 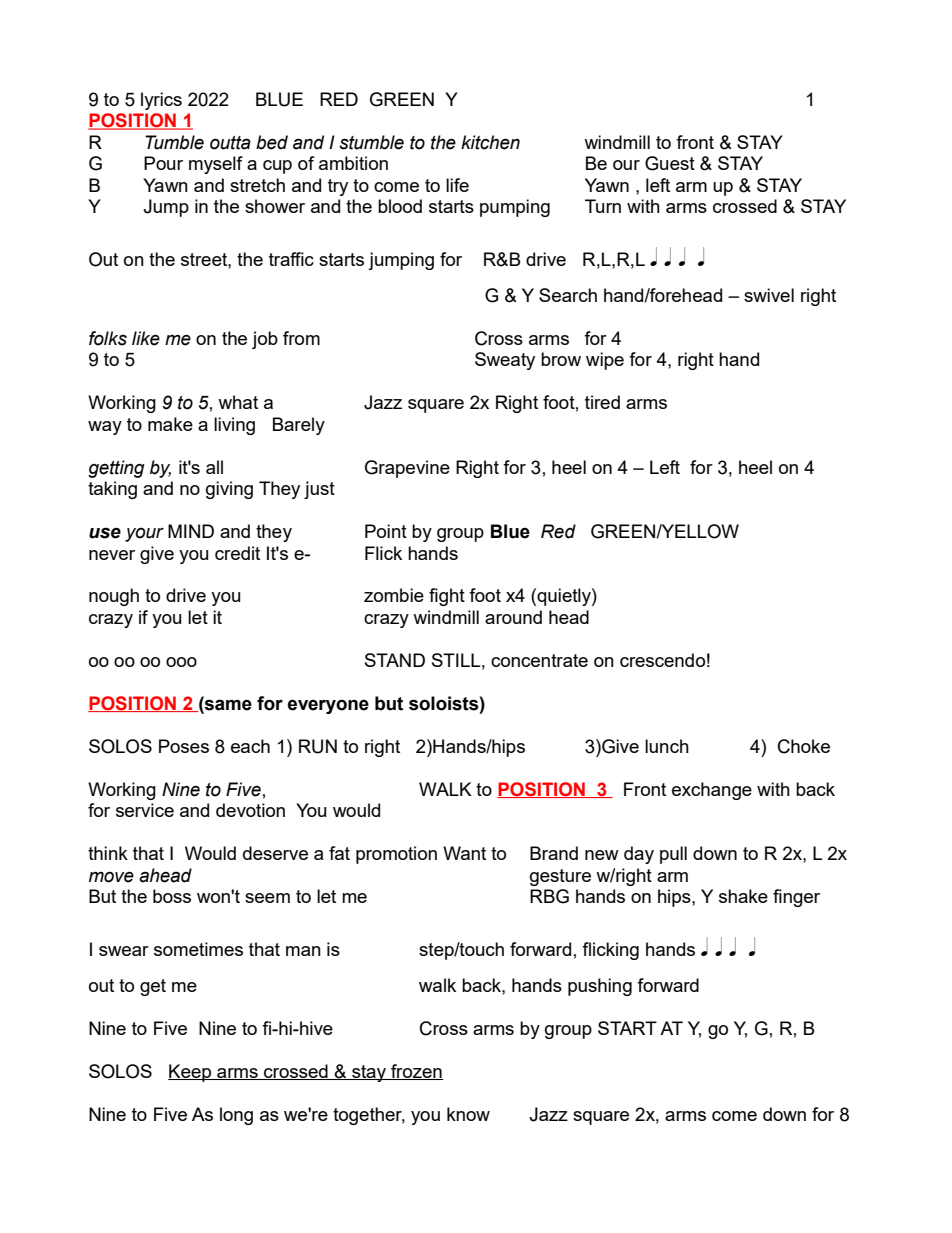 I want to click on Sweaty, so click(x=505, y=361).
